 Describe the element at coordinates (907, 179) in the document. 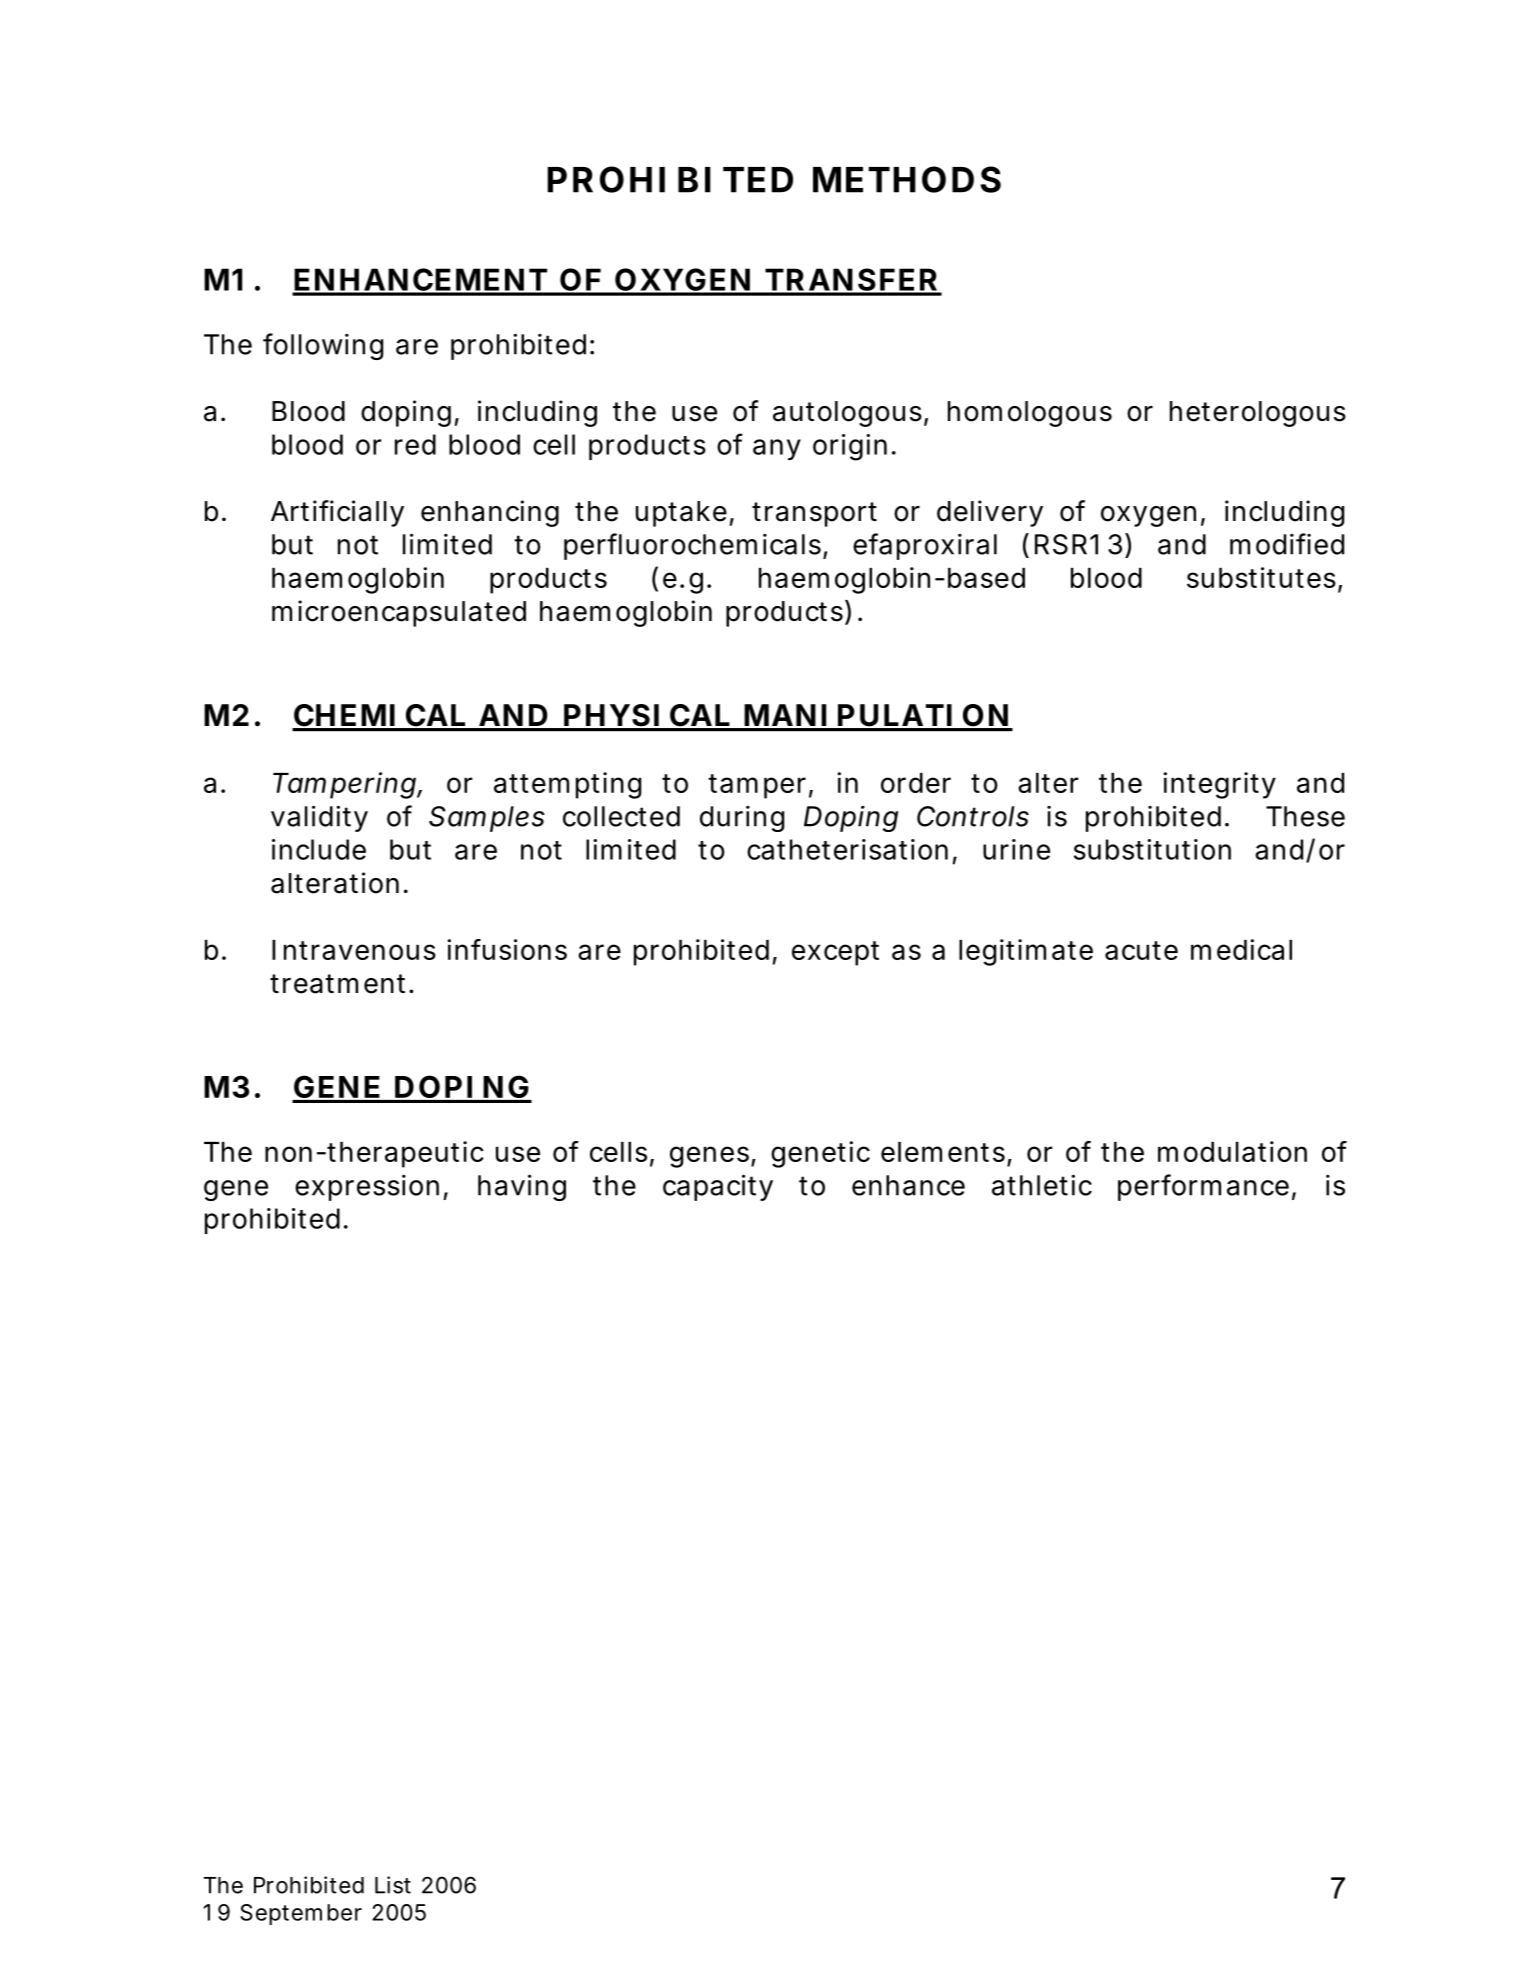

I see `METHODS` at that location.
